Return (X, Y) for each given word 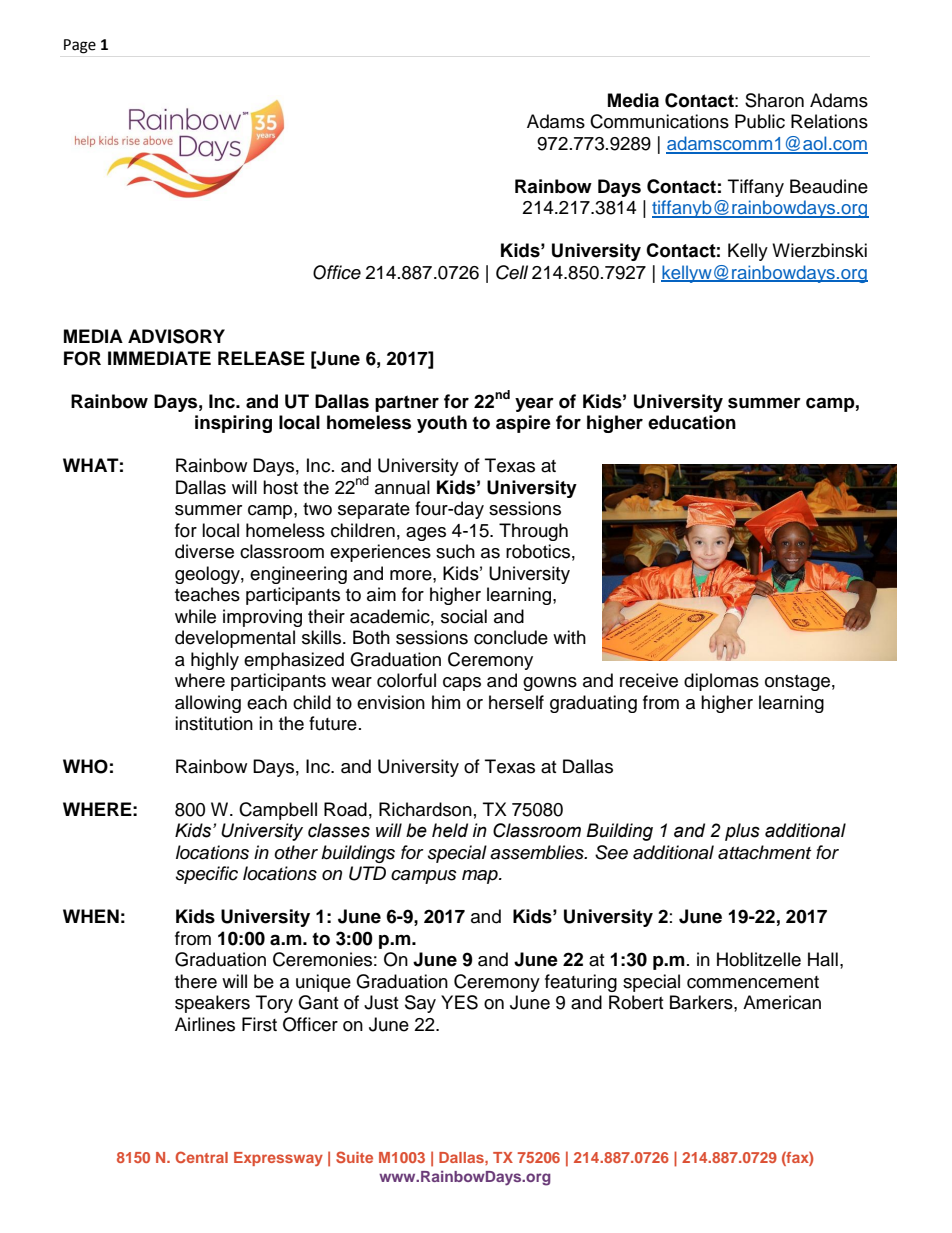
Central (201, 1157)
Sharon (774, 100)
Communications (659, 121)
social (464, 616)
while (195, 616)
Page (80, 46)
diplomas (721, 682)
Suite (354, 1157)
